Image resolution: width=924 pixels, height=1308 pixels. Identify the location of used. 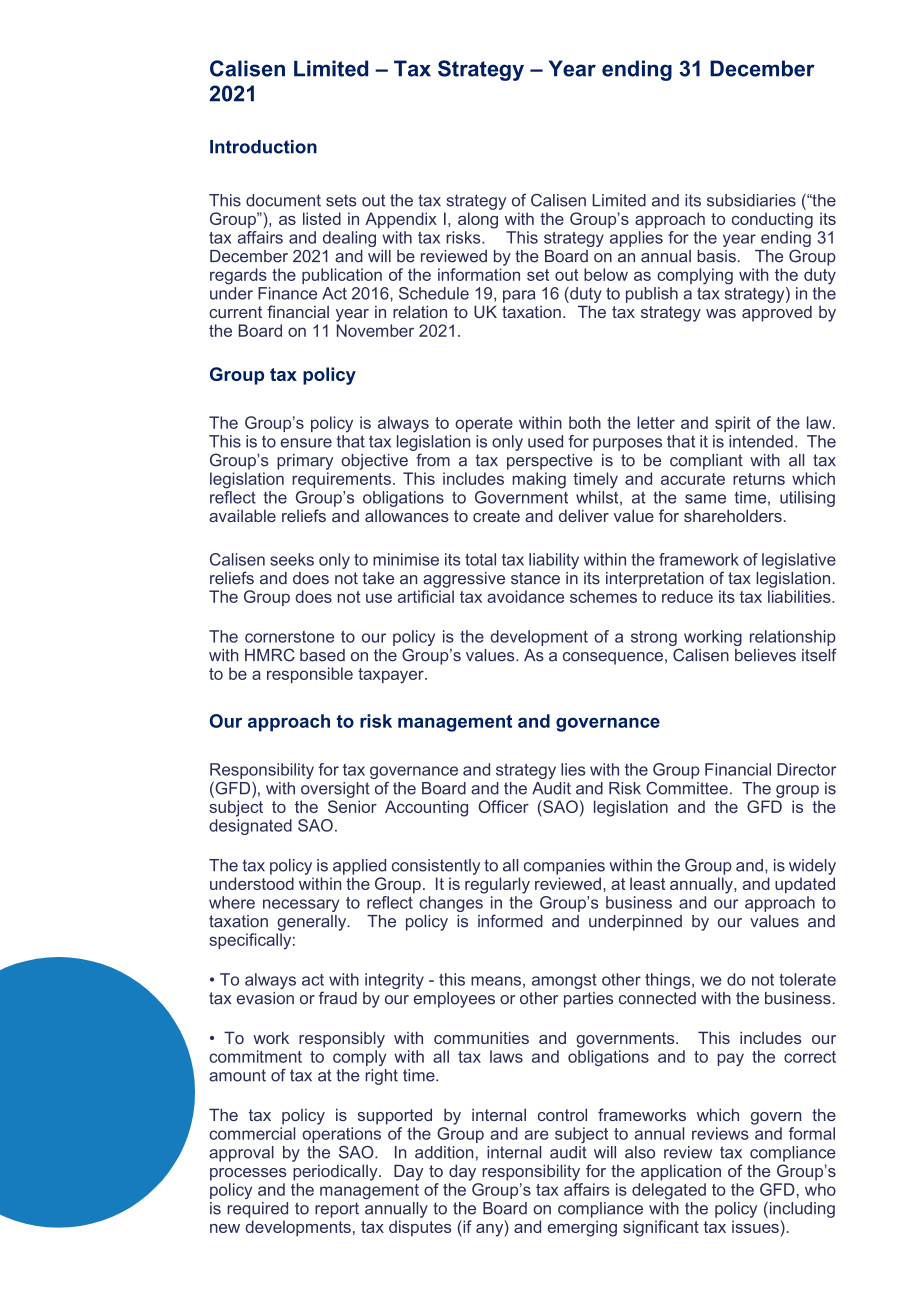
(545, 441).
